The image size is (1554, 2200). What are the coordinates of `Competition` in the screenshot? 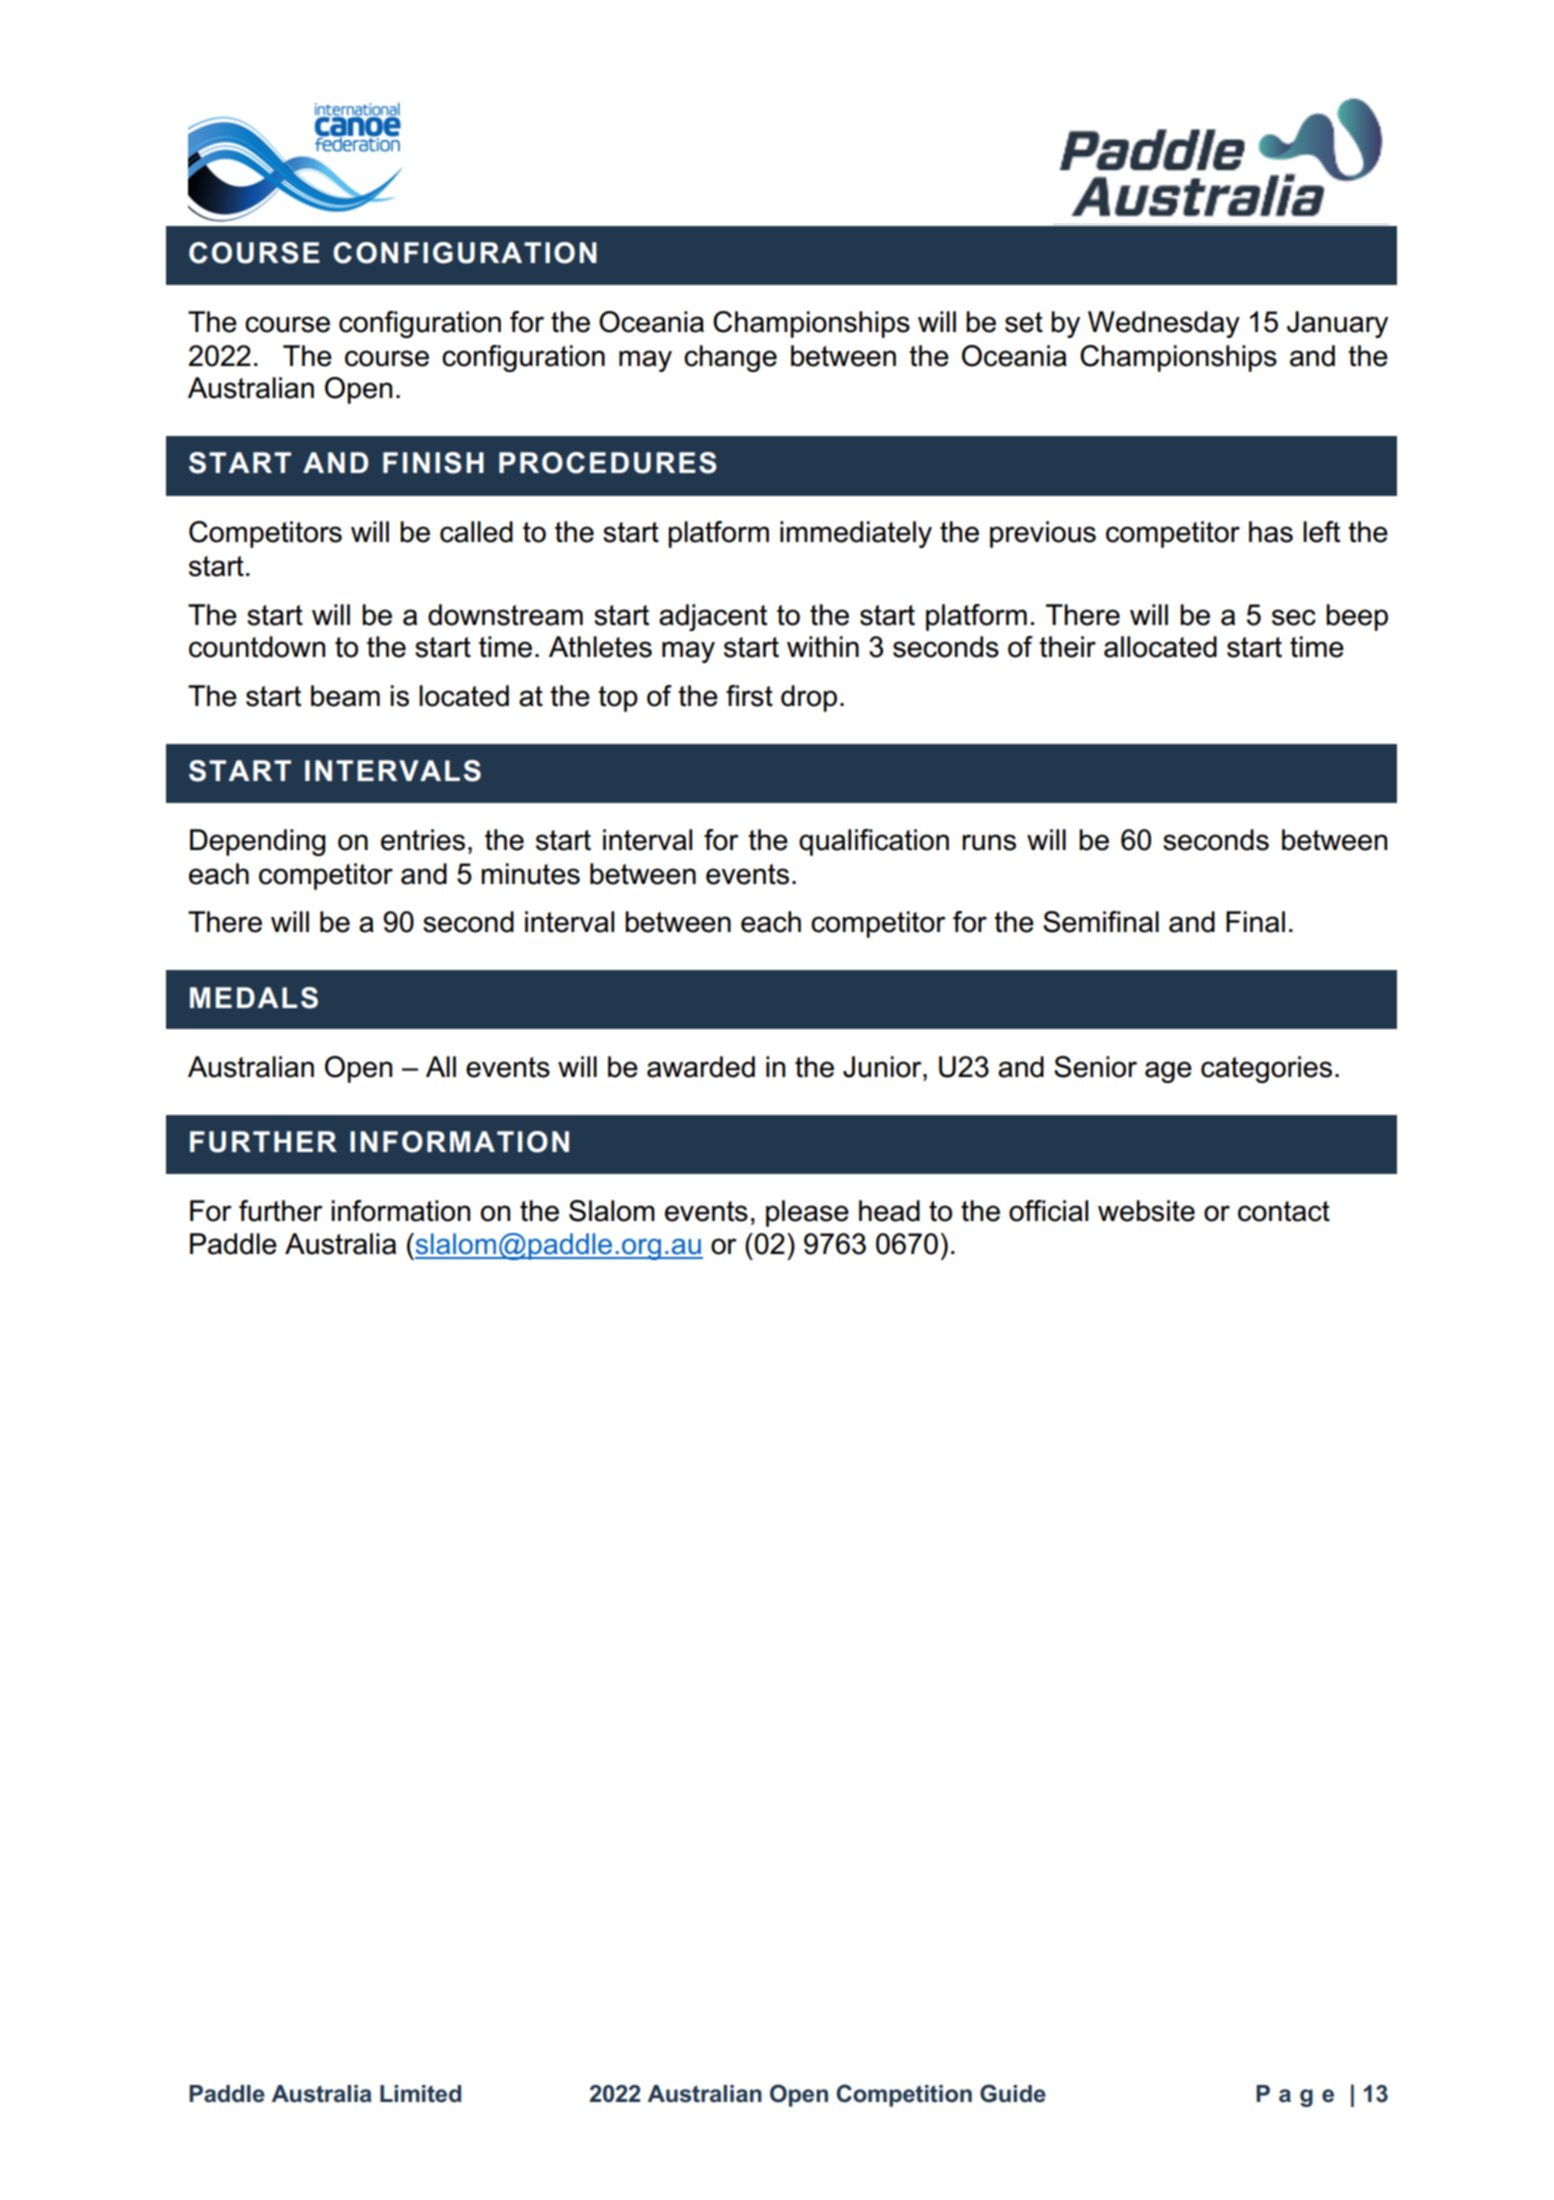 It's located at (904, 2095).
